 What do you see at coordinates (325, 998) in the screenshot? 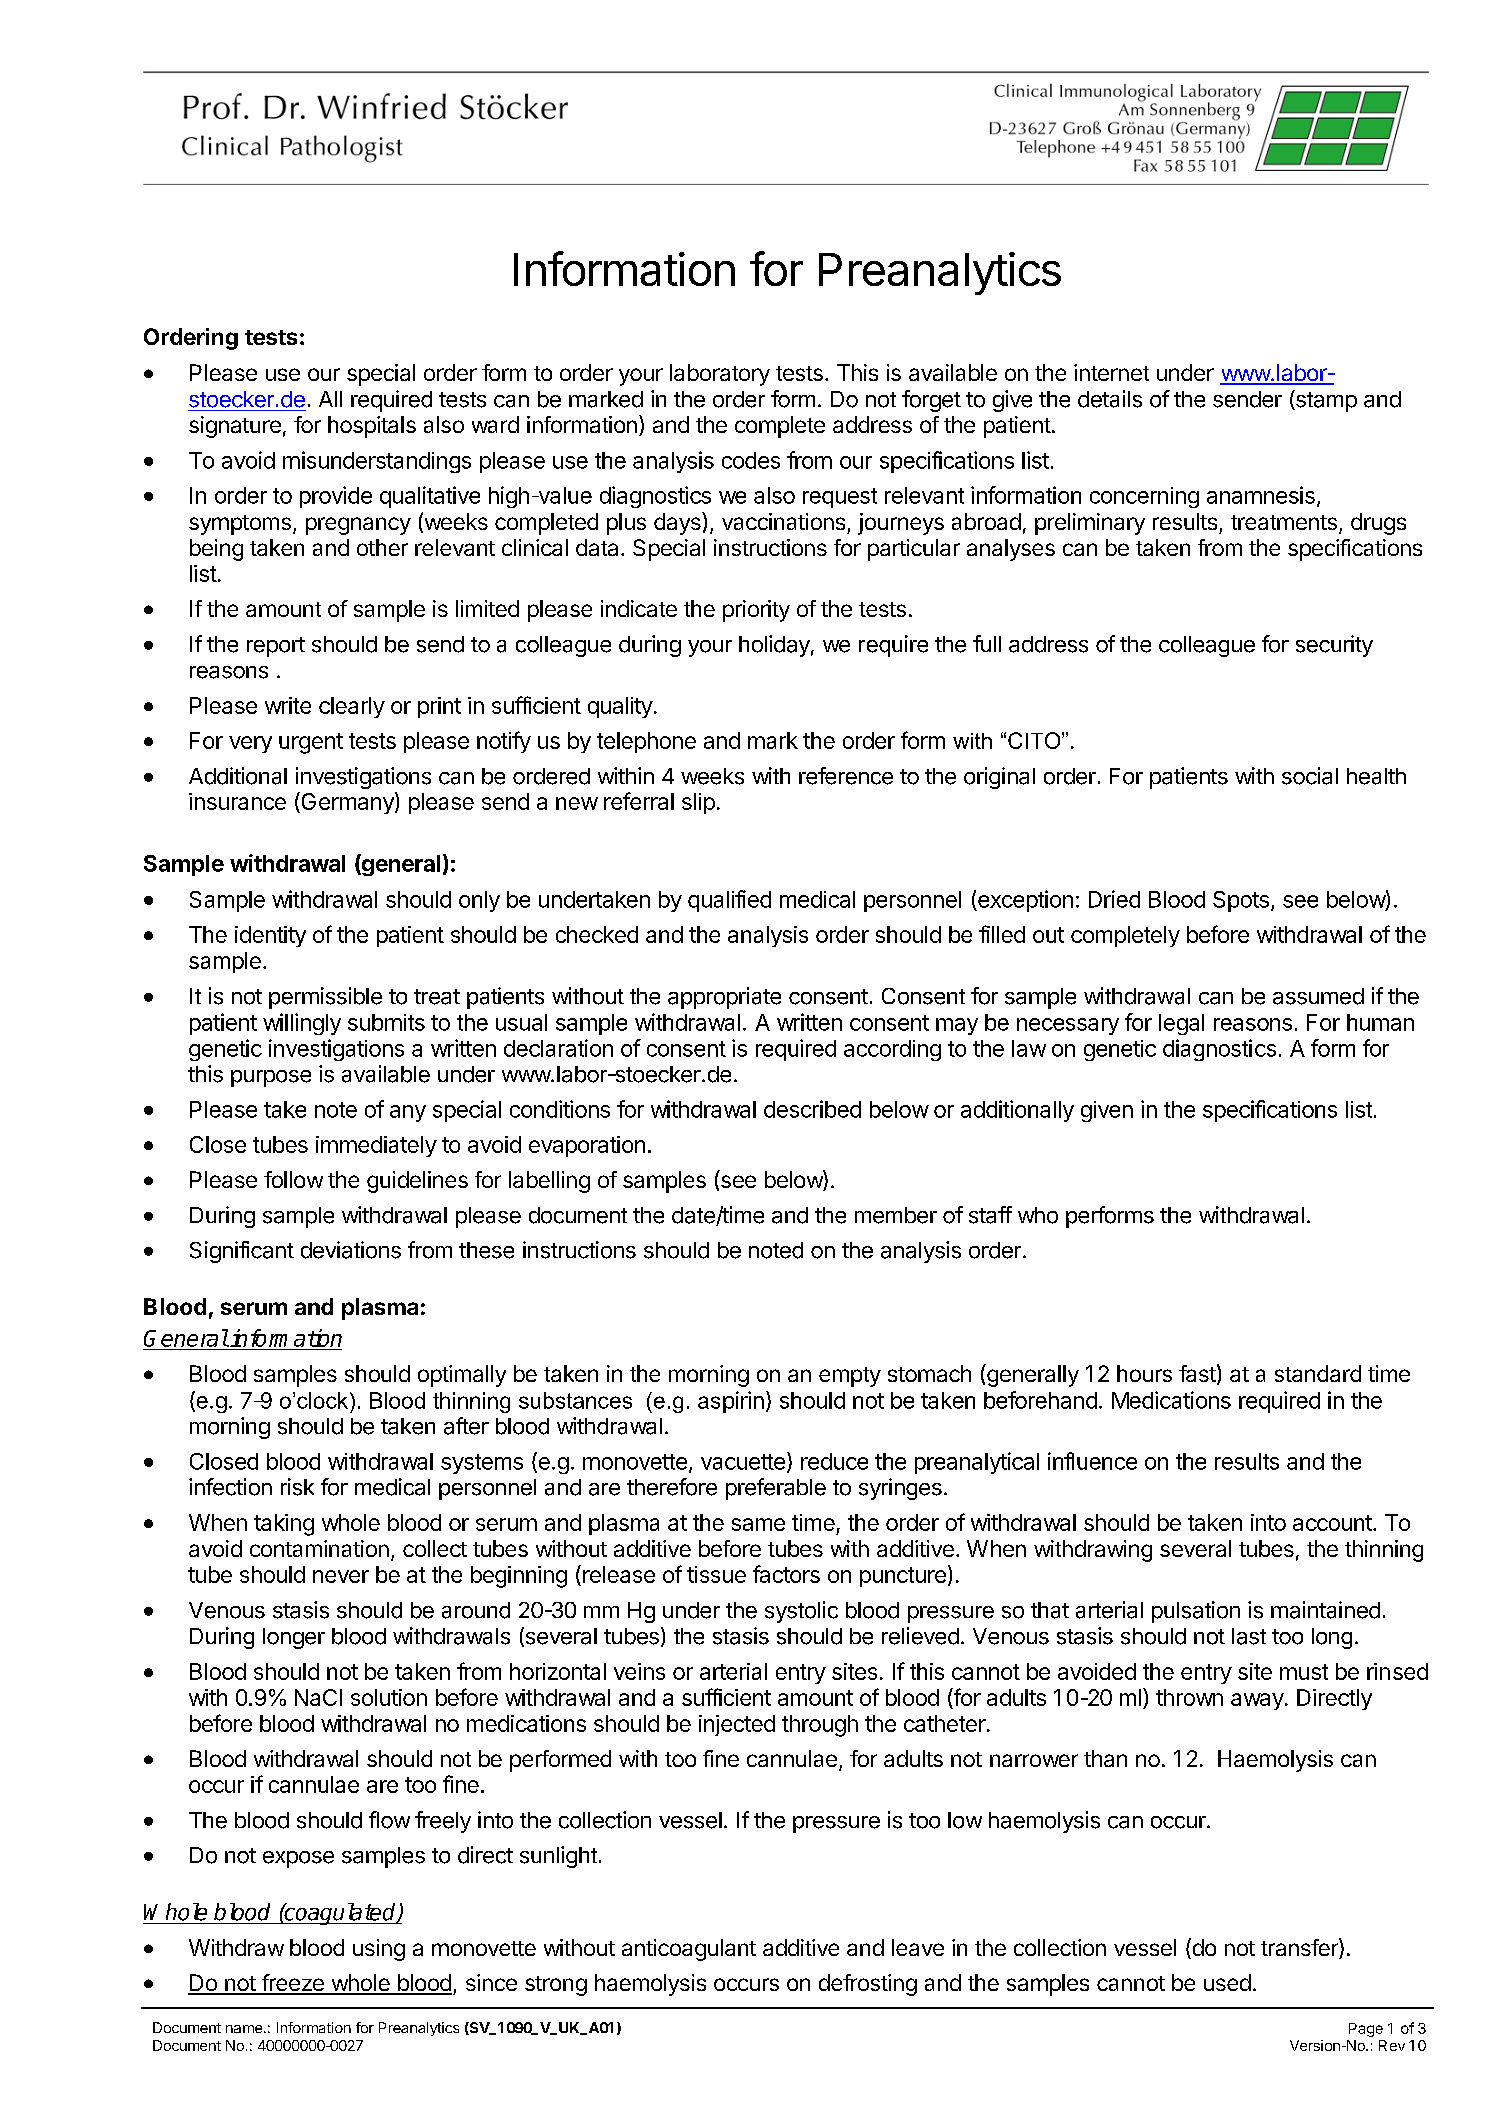
I see `permissible` at bounding box center [325, 998].
